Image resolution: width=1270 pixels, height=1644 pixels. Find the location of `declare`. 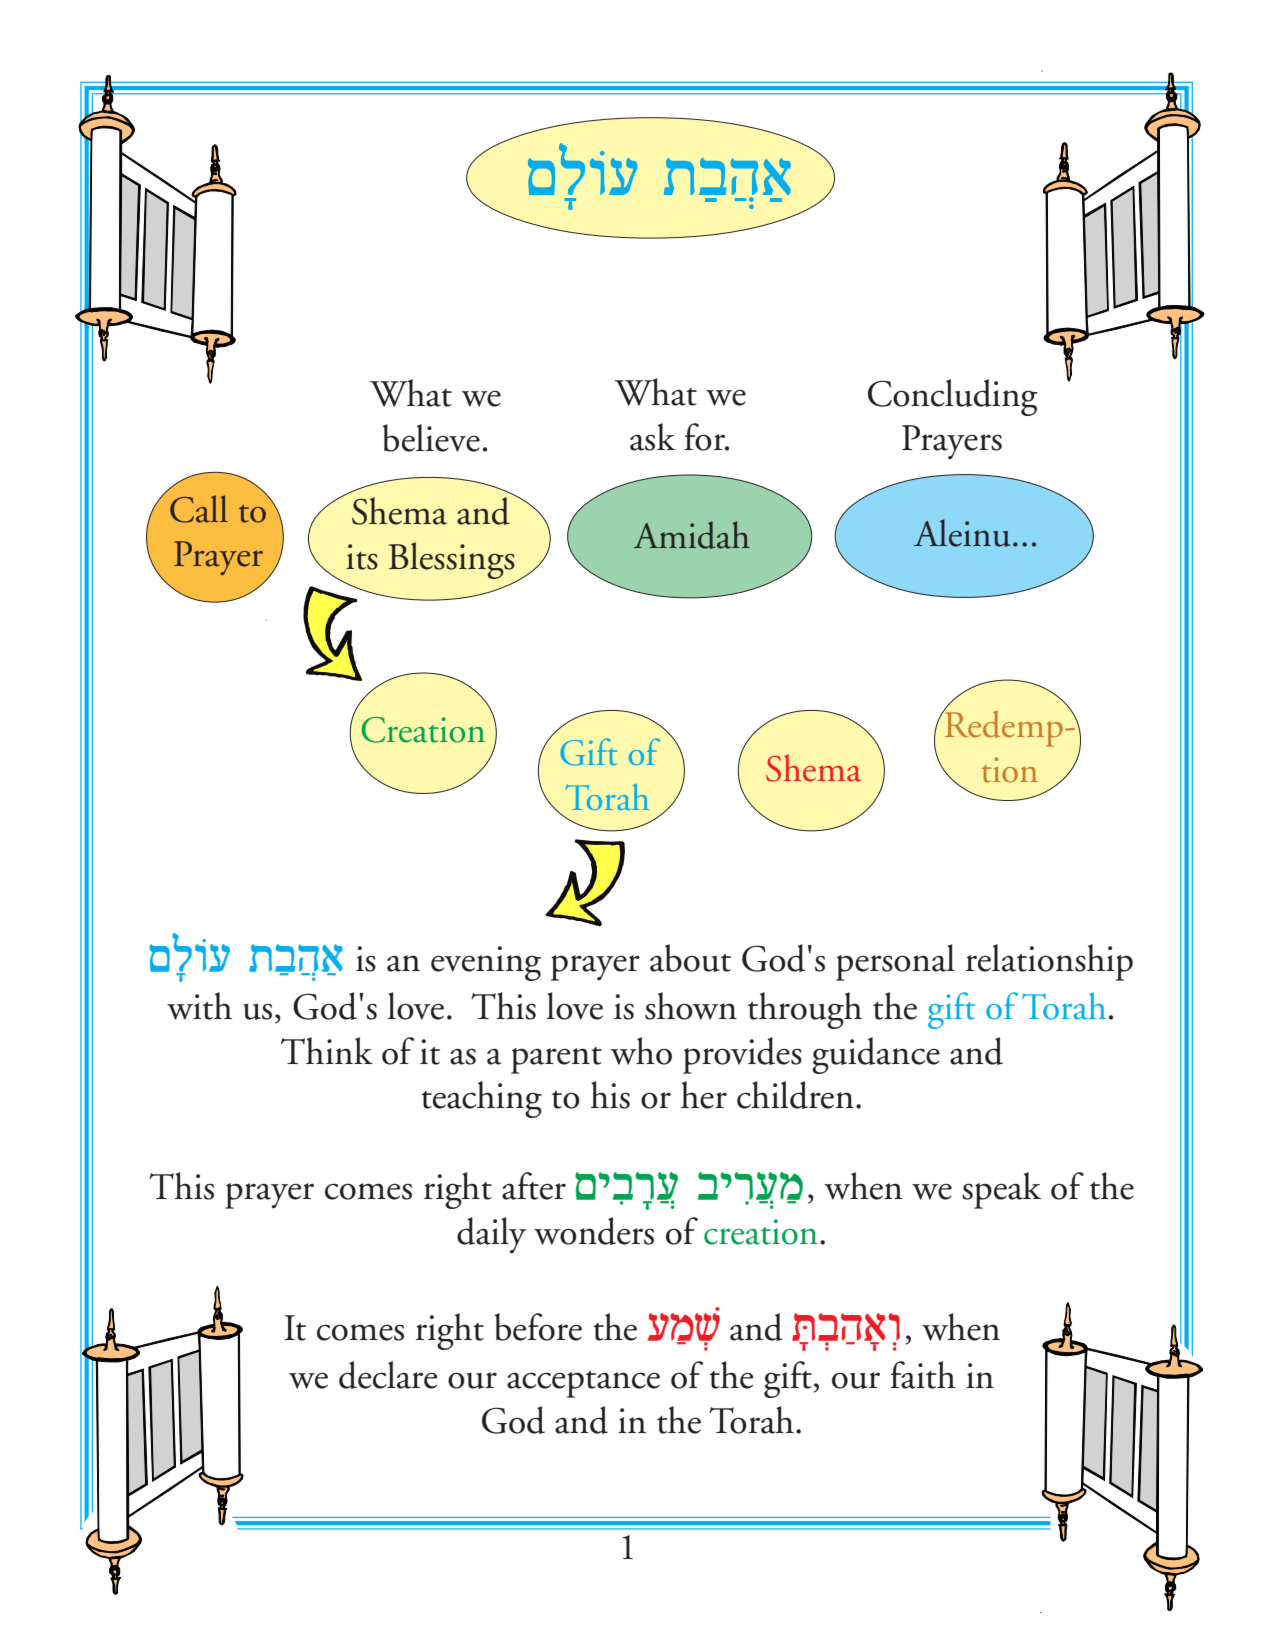

declare is located at coordinates (388, 1375).
